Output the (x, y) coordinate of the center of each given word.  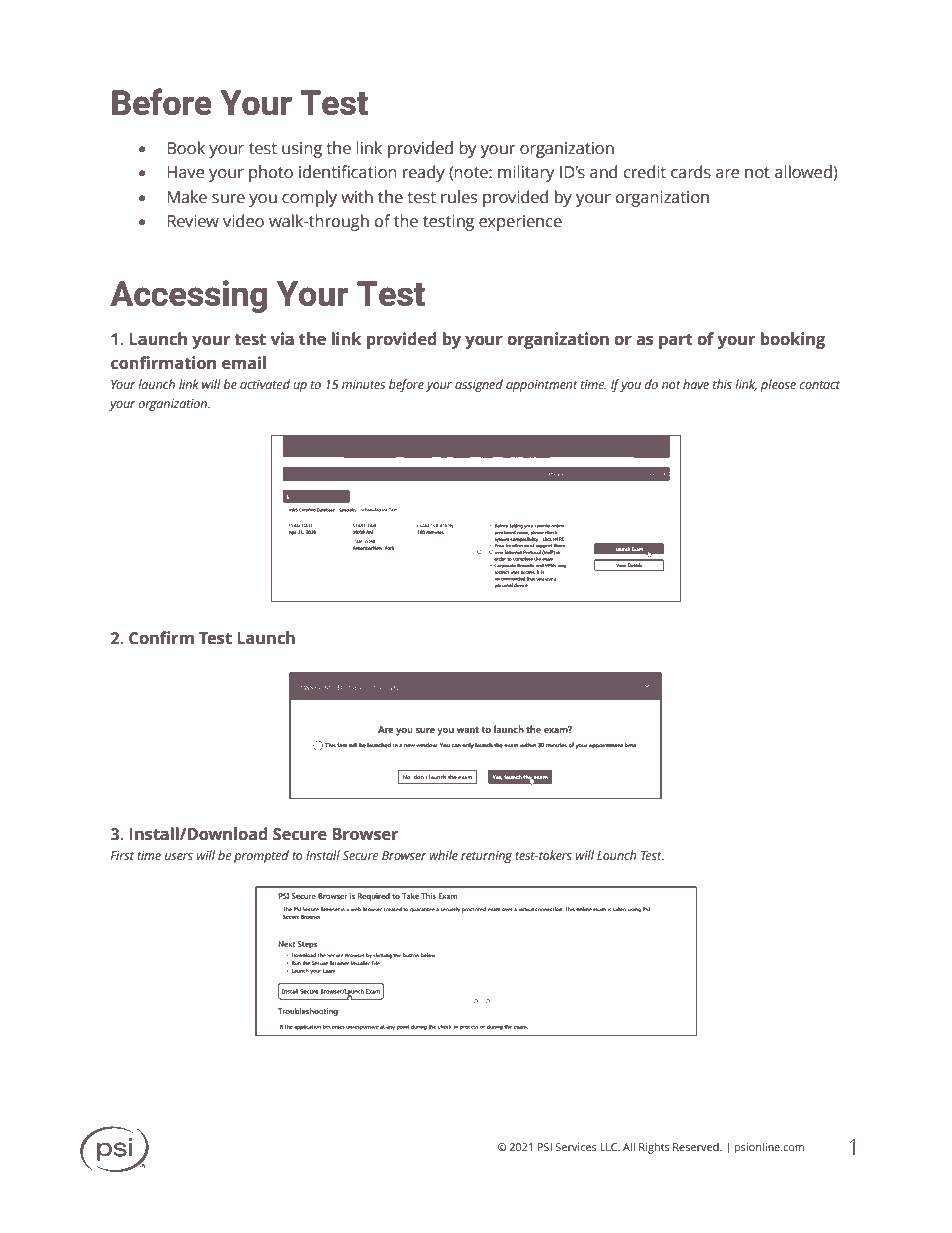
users (179, 856)
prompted (261, 856)
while (443, 855)
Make (187, 197)
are (727, 174)
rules (459, 197)
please (778, 385)
